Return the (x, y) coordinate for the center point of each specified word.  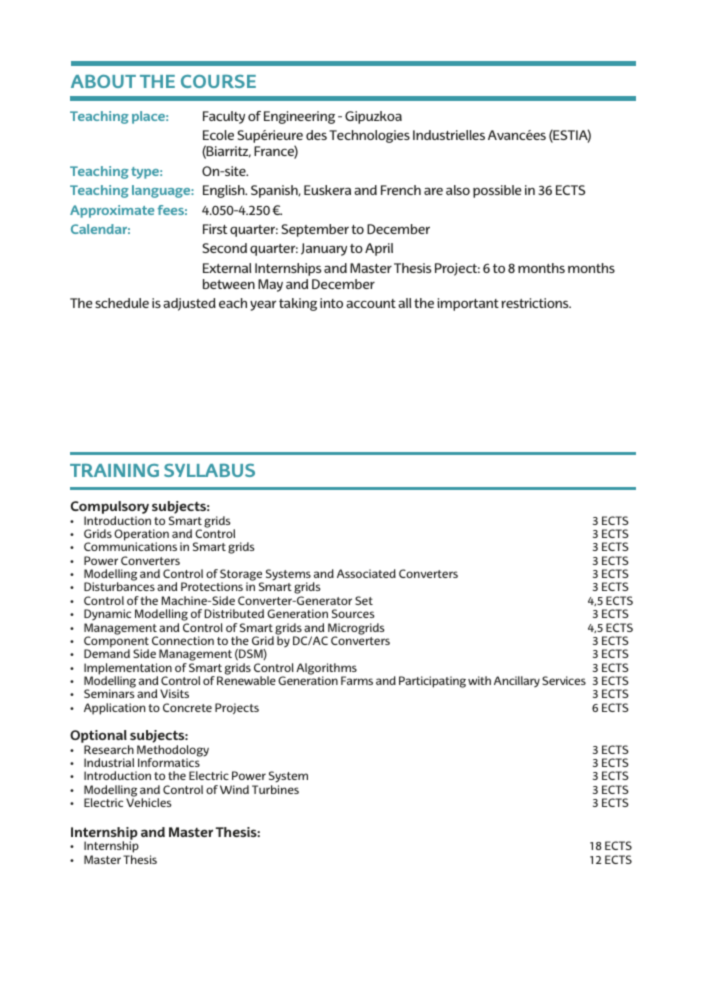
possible (497, 191)
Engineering (299, 117)
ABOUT (103, 81)
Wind (234, 789)
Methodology (173, 752)
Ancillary (517, 681)
